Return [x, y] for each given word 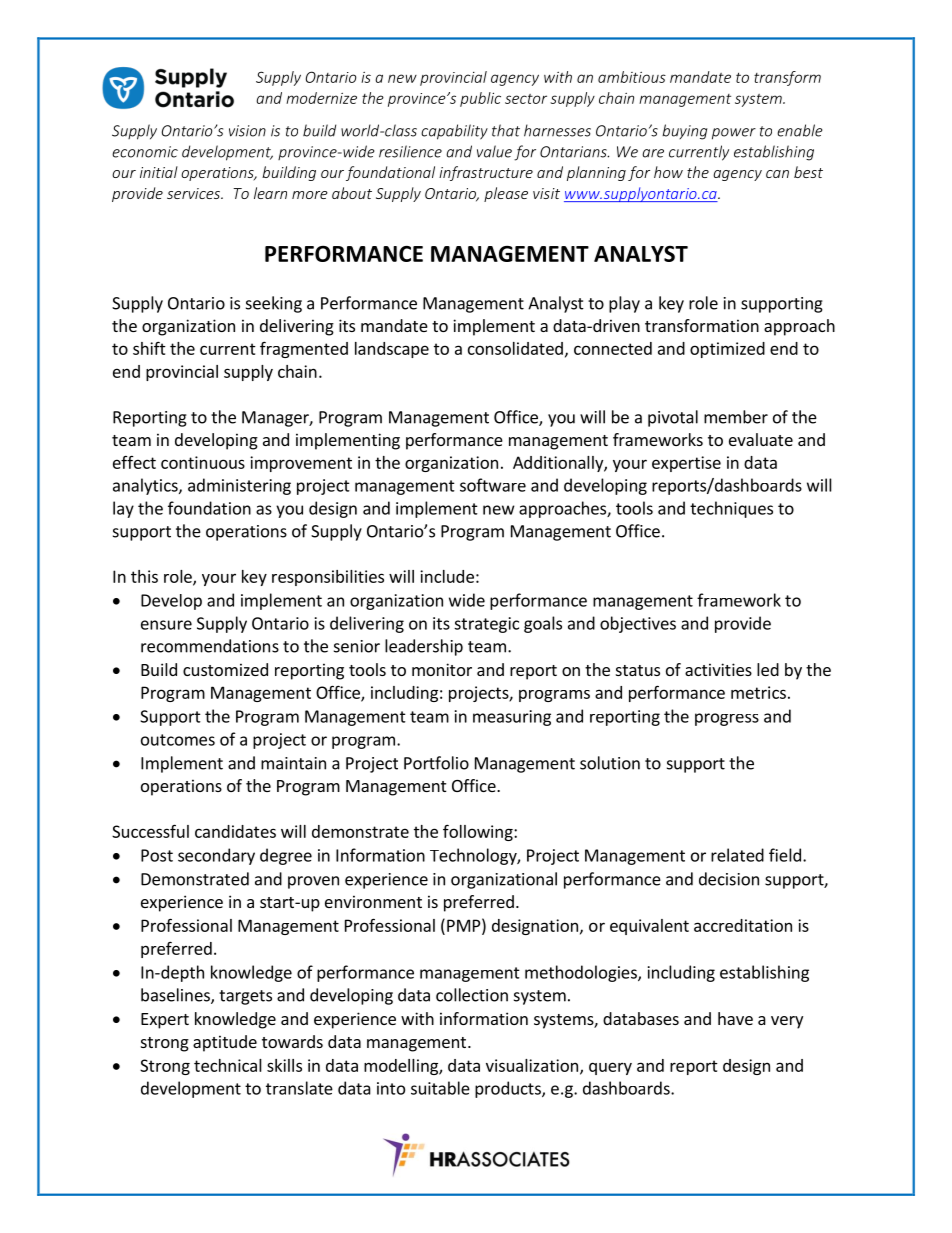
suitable [440, 1088]
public [480, 99]
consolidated [515, 348]
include [447, 576]
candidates [235, 831]
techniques [731, 509]
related [737, 855]
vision [247, 131]
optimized [727, 350]
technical [228, 1065]
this [144, 576]
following [479, 832]
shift [149, 348]
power [734, 134]
